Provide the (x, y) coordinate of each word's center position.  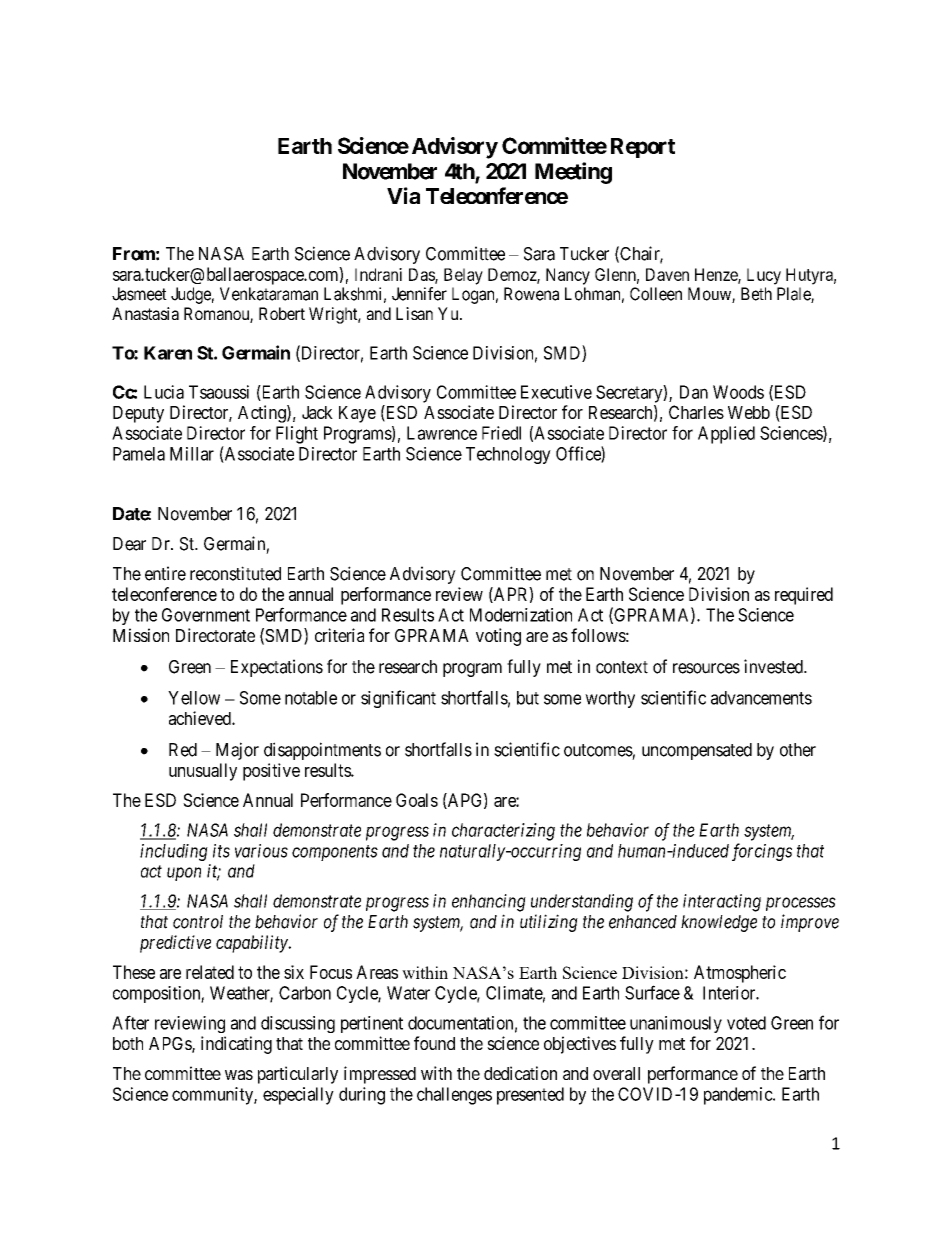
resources (706, 668)
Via (403, 195)
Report (643, 148)
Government (206, 615)
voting (498, 637)
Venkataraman (269, 294)
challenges (454, 1096)
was (239, 1075)
